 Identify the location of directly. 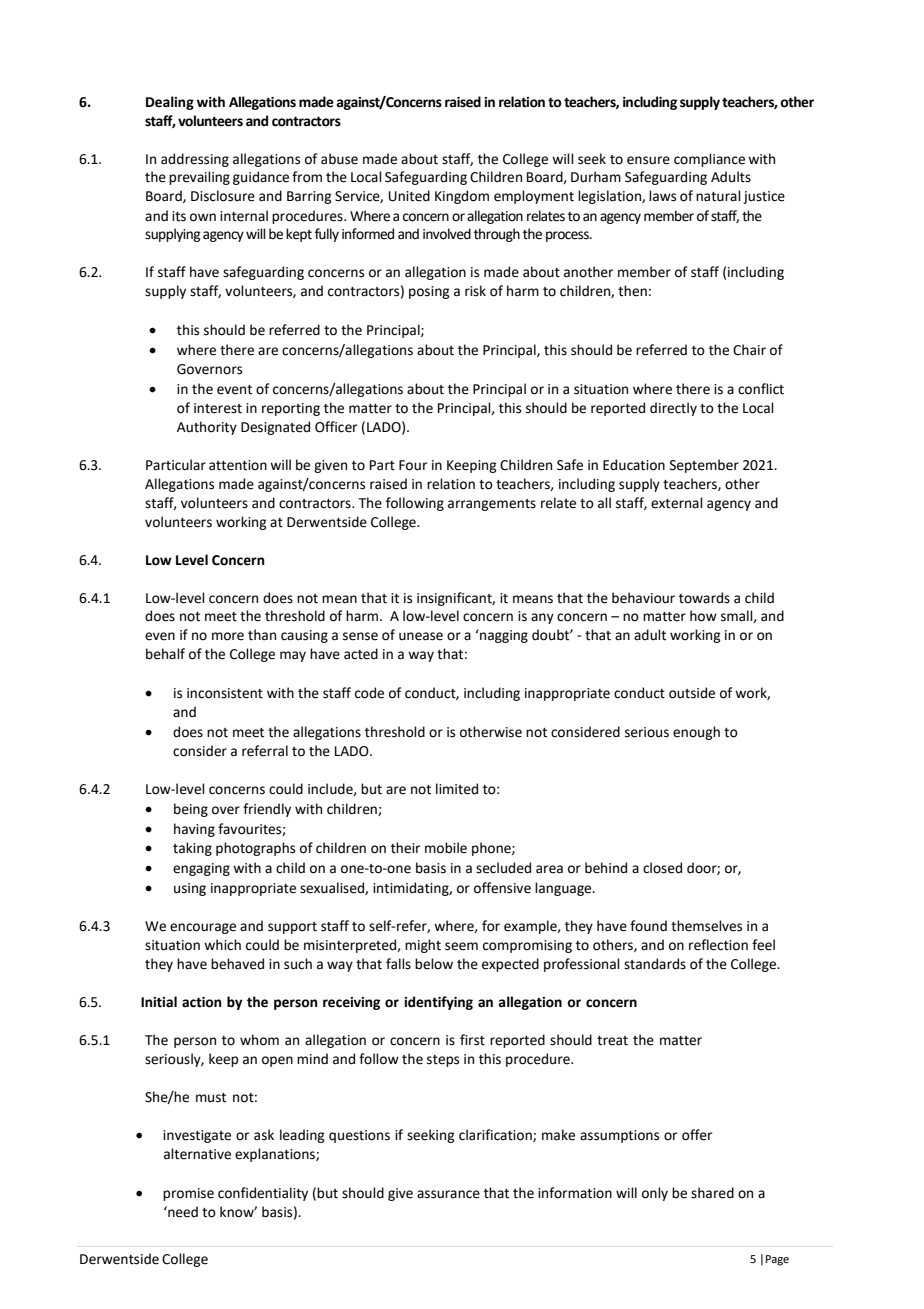
(673, 409).
